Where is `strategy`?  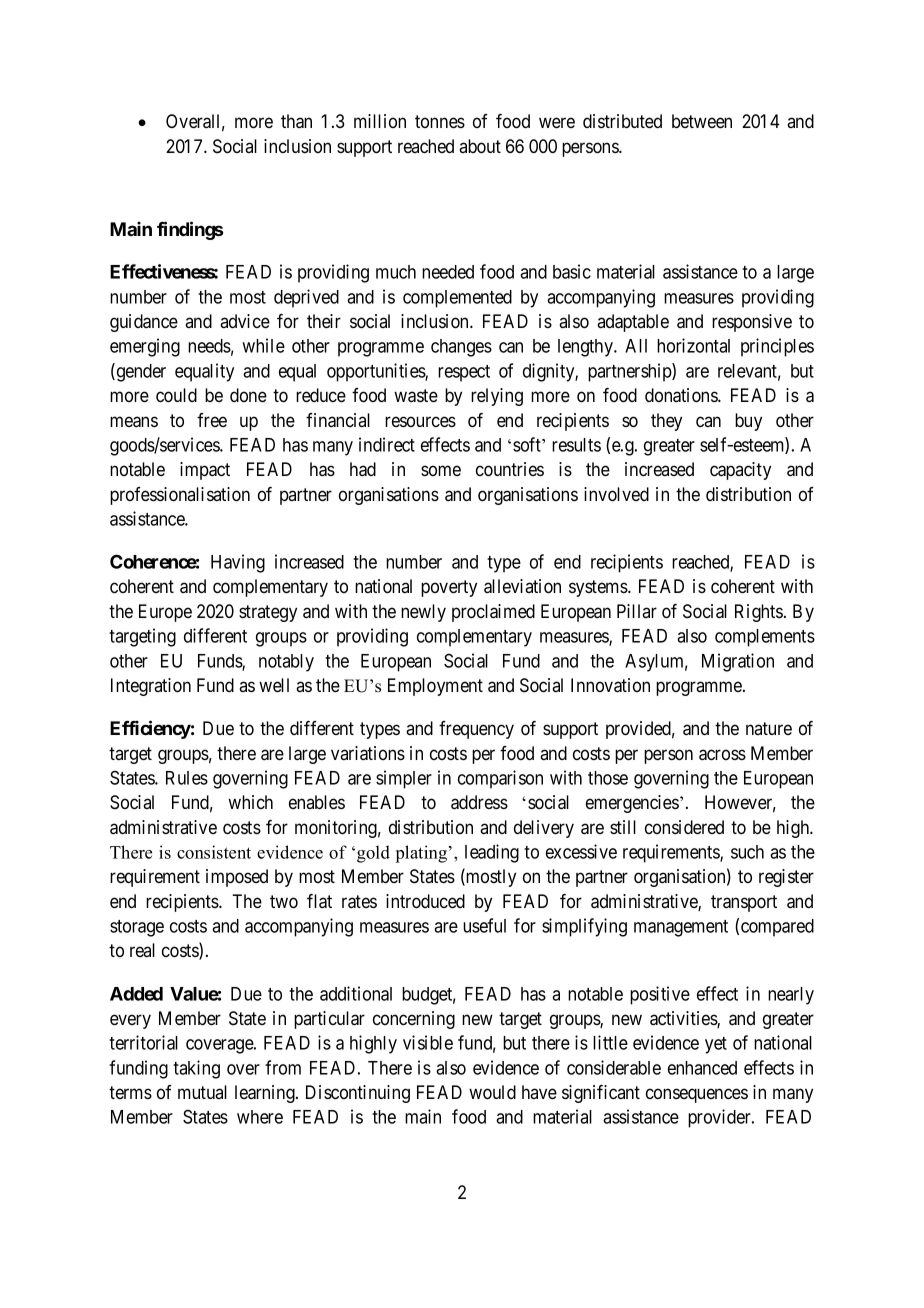
strategy is located at coordinates (268, 613).
